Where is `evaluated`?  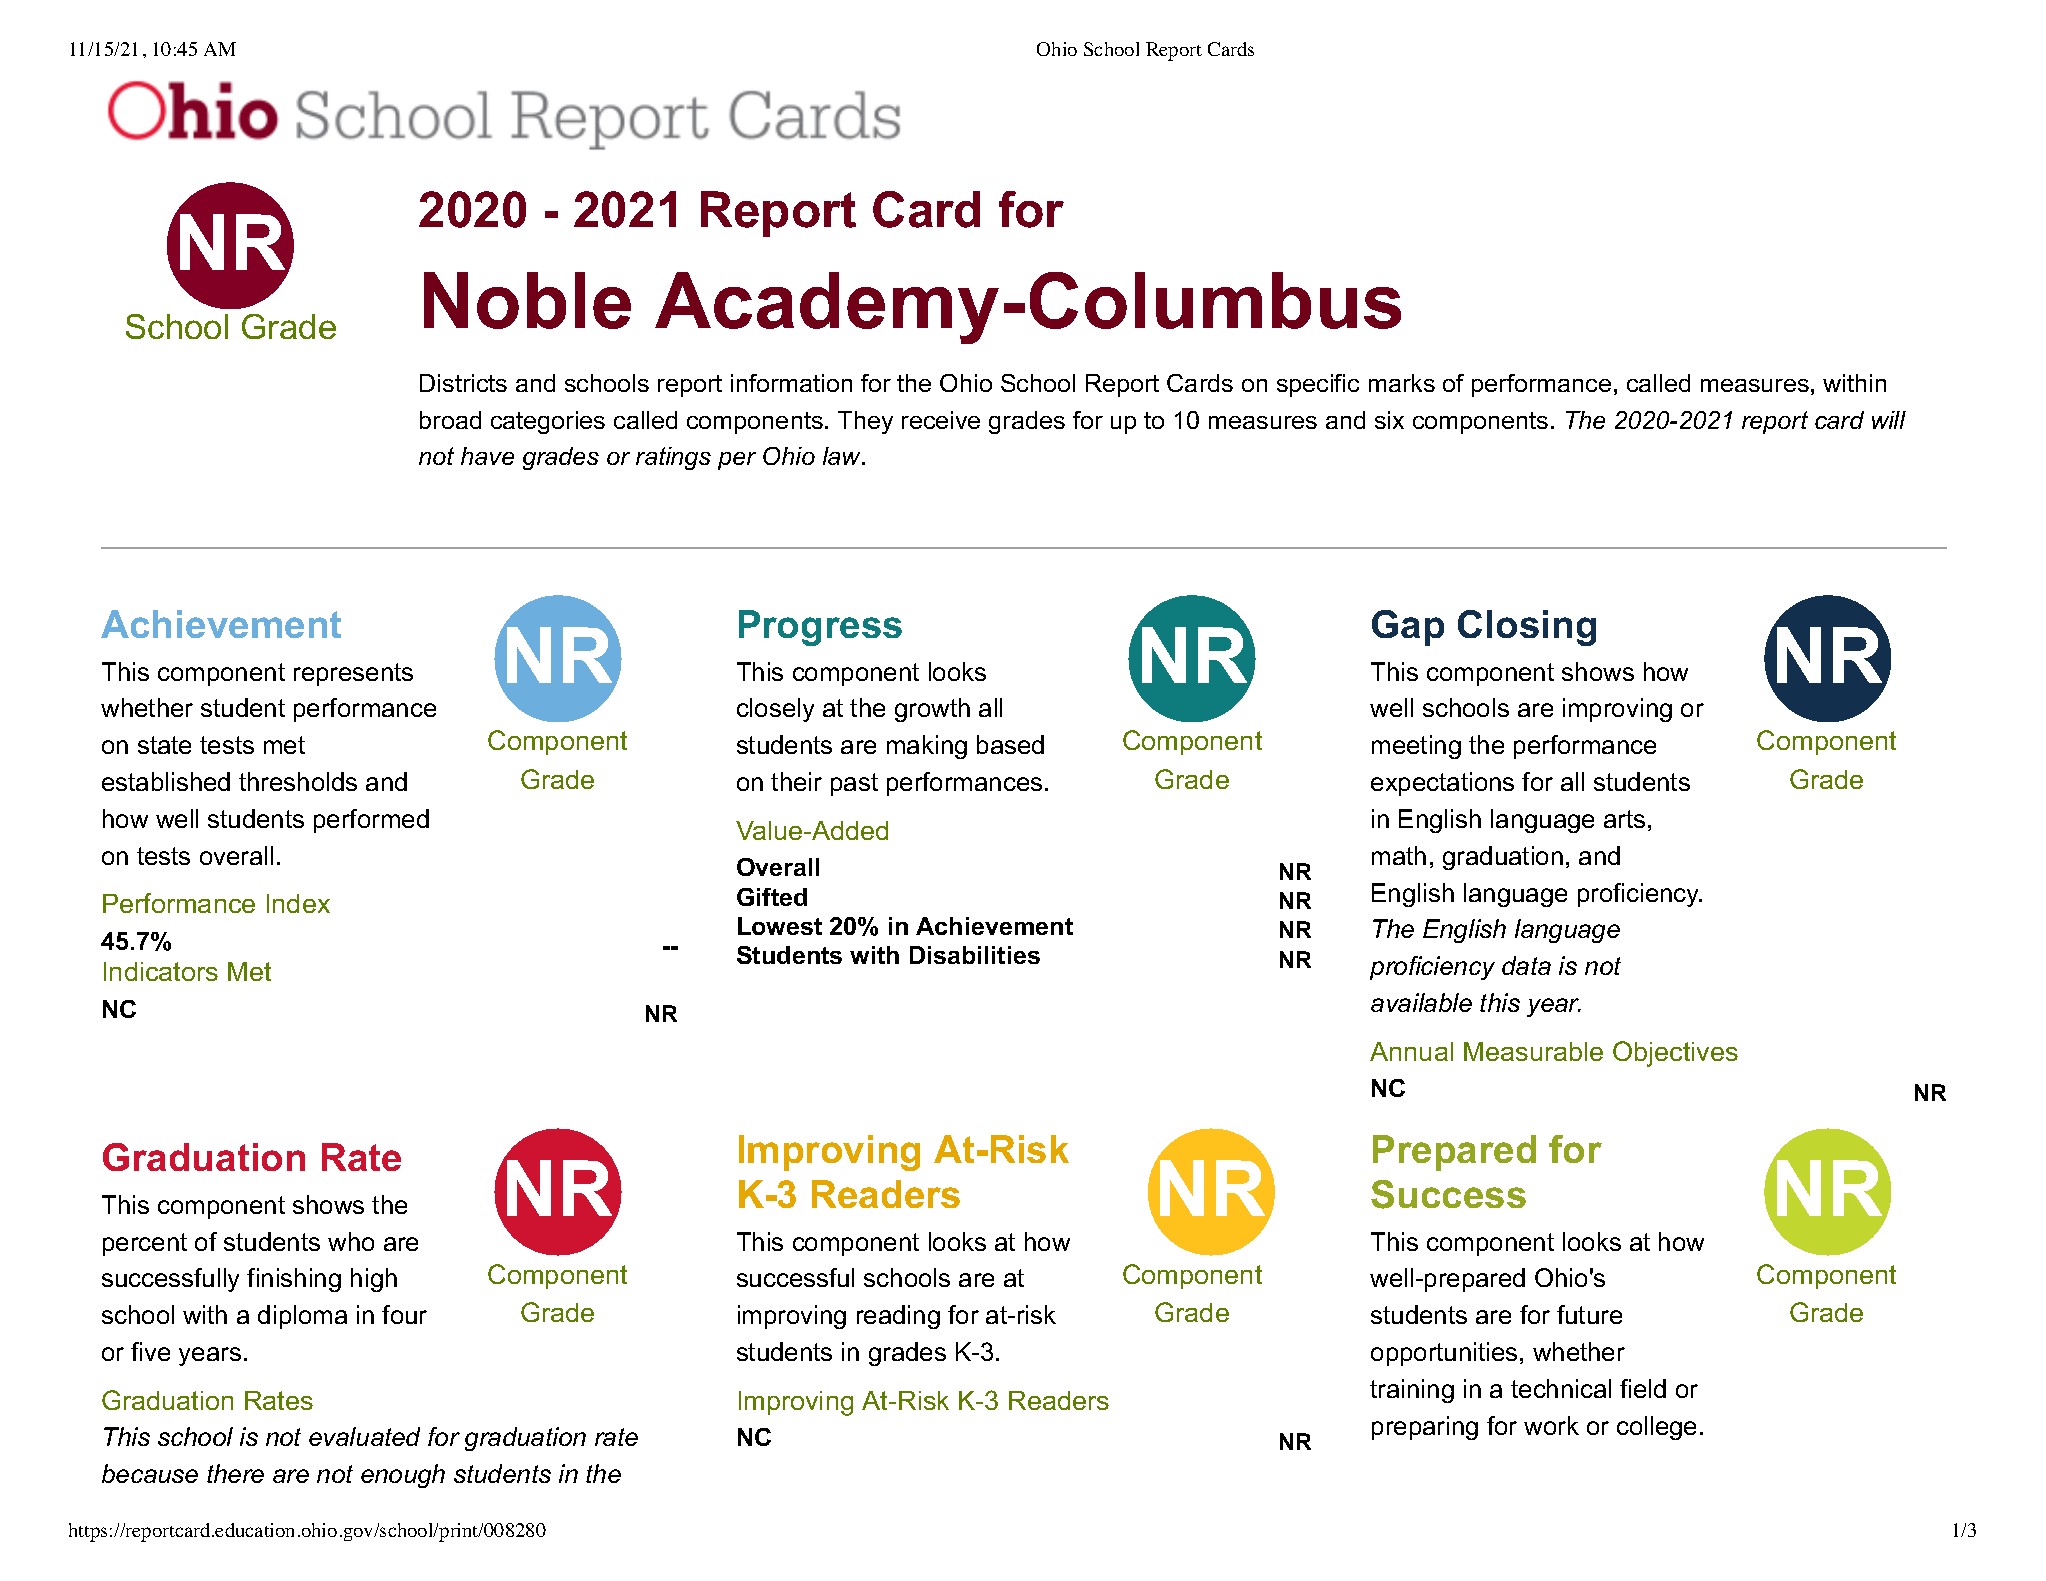
evaluated is located at coordinates (364, 1436).
